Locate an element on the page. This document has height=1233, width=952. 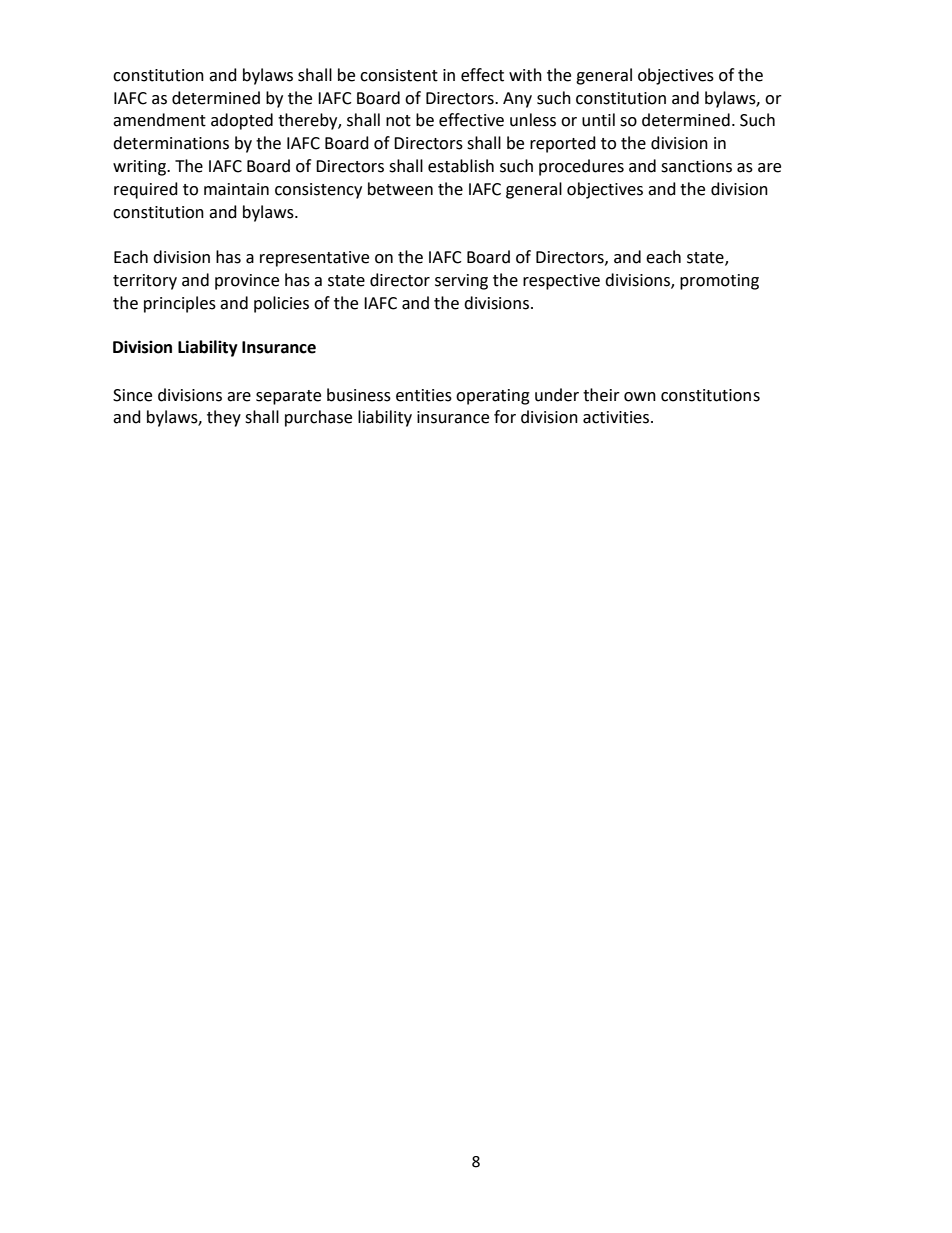
with is located at coordinates (525, 75).
